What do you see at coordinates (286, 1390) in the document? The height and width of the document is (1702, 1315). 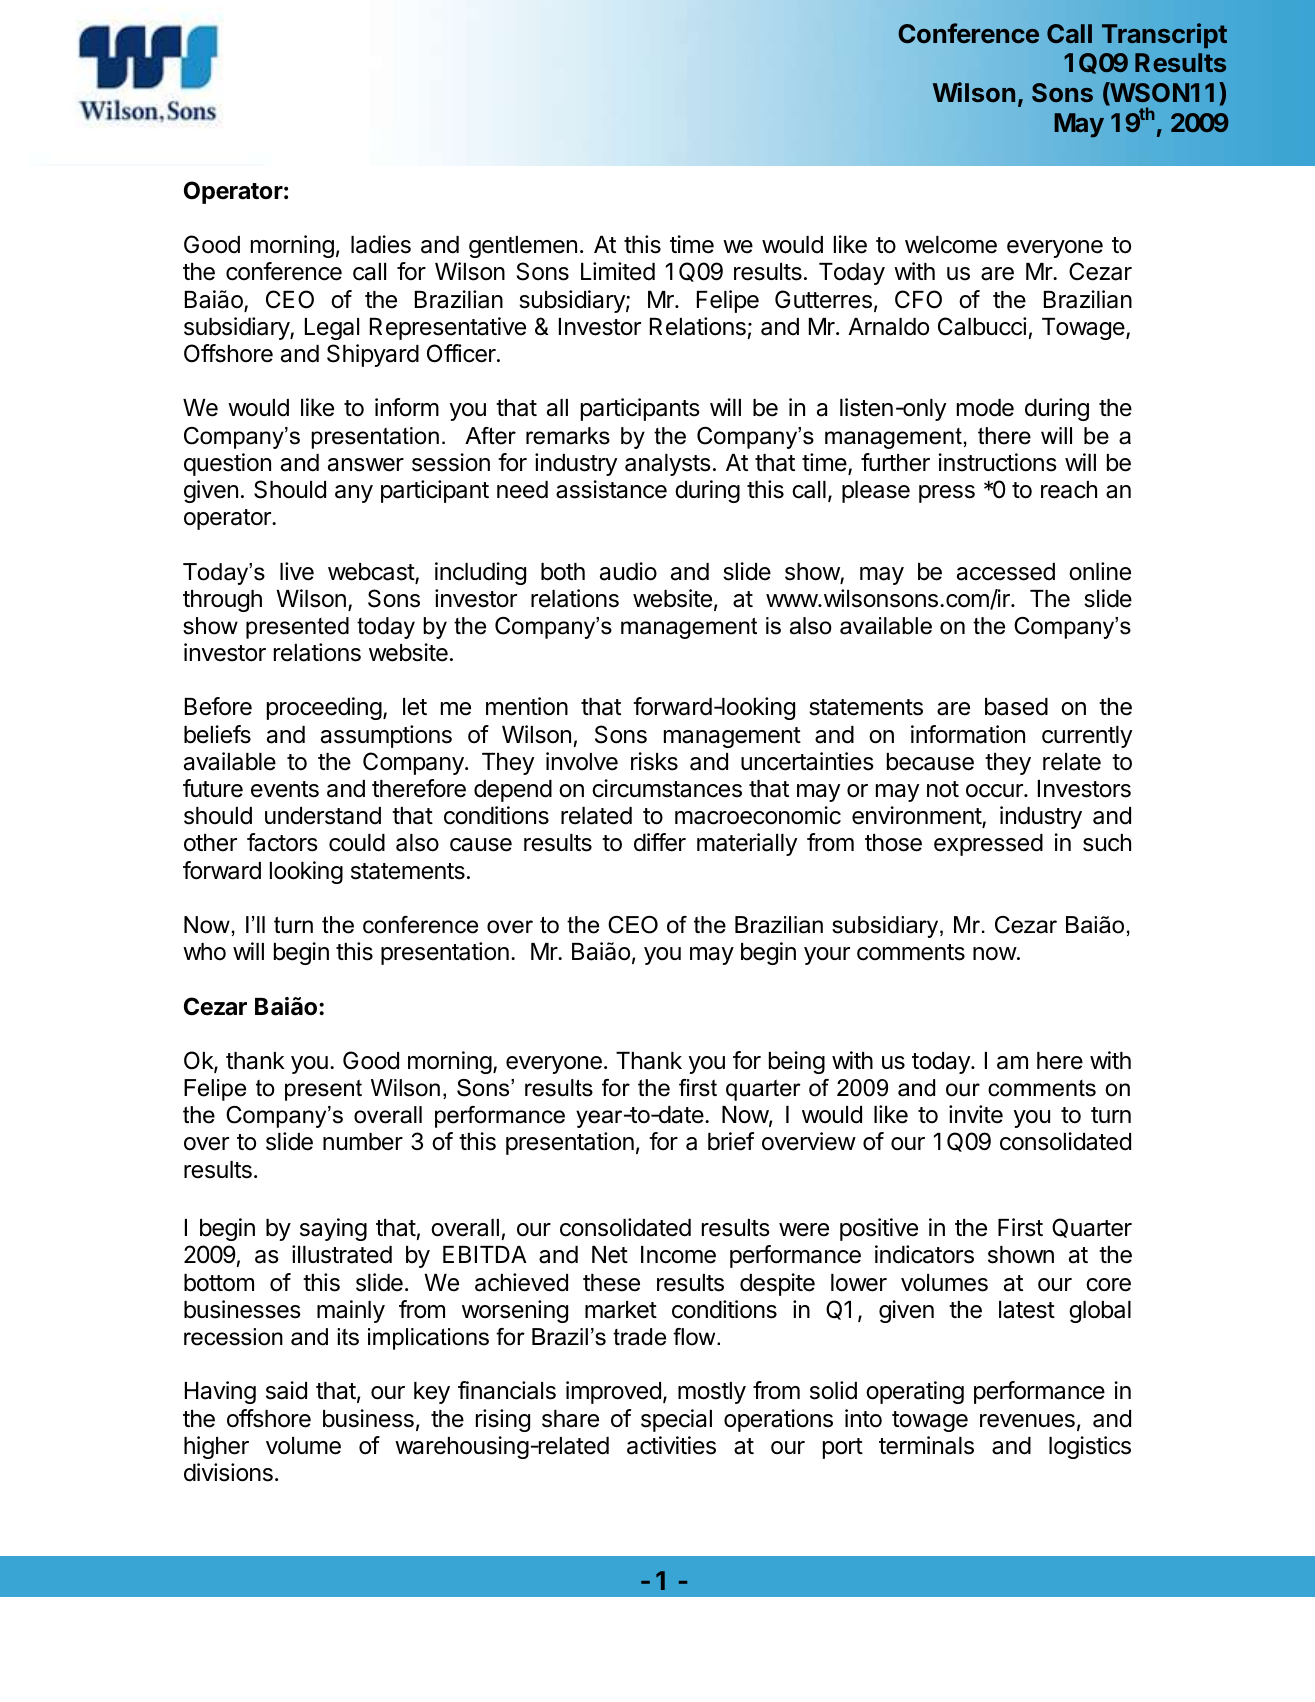 I see `said` at bounding box center [286, 1390].
